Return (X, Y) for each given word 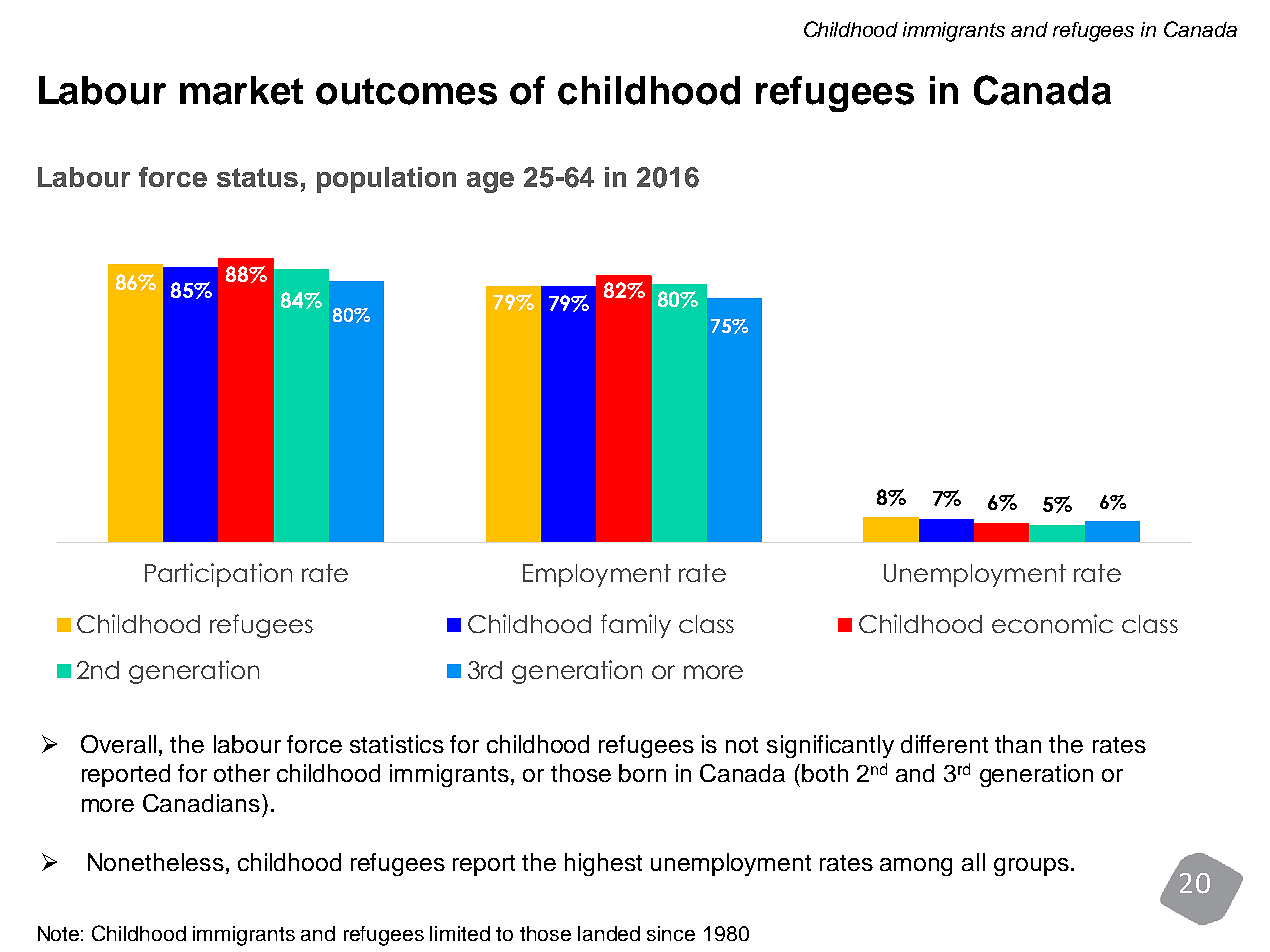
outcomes (406, 91)
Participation (218, 575)
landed (609, 933)
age (490, 182)
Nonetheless (156, 862)
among (916, 867)
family (636, 626)
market (241, 90)
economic (1052, 623)
